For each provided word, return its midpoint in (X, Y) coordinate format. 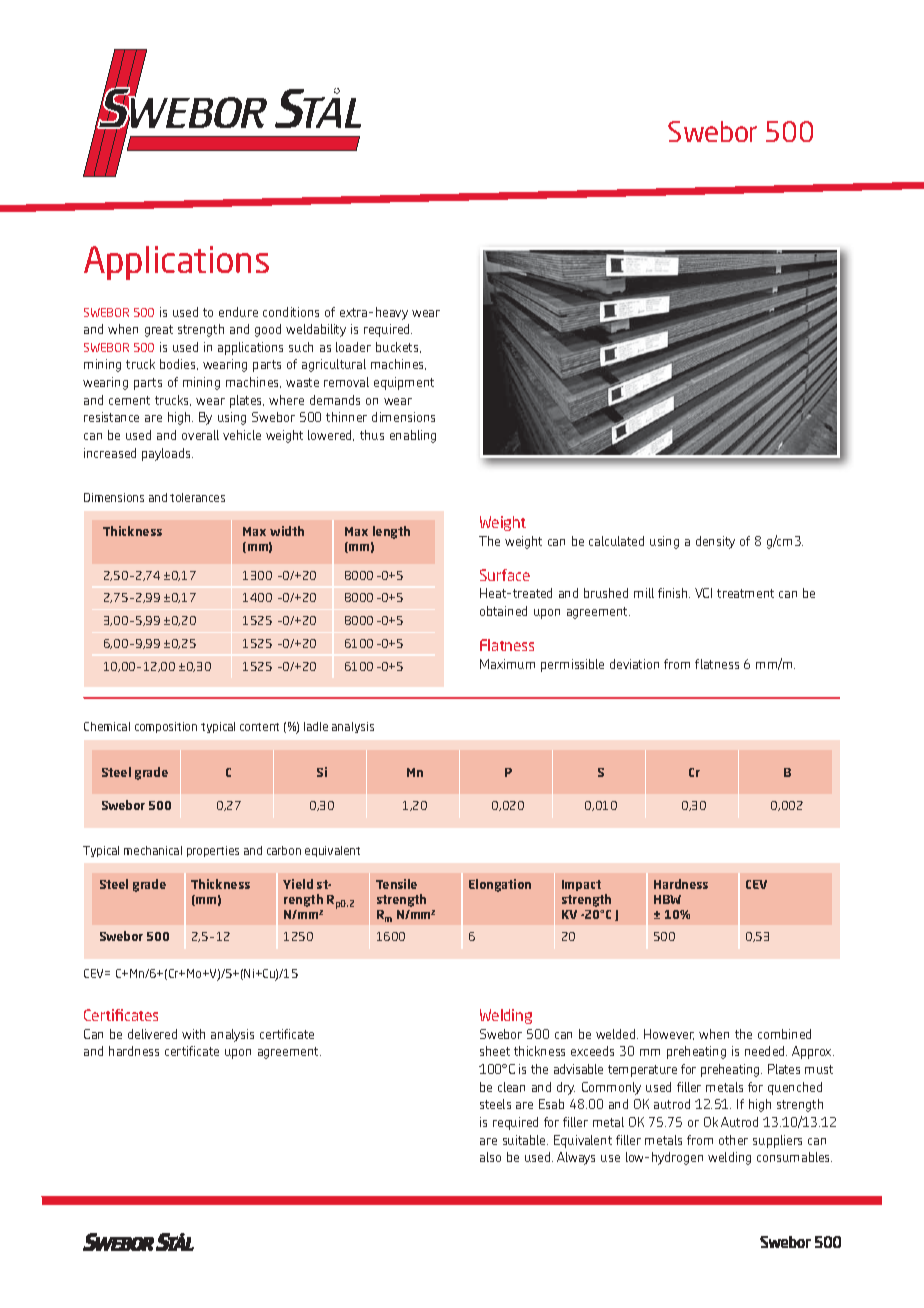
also (490, 1157)
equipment (404, 383)
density (715, 542)
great (159, 331)
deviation (634, 664)
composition (166, 727)
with (193, 1034)
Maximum (507, 664)
